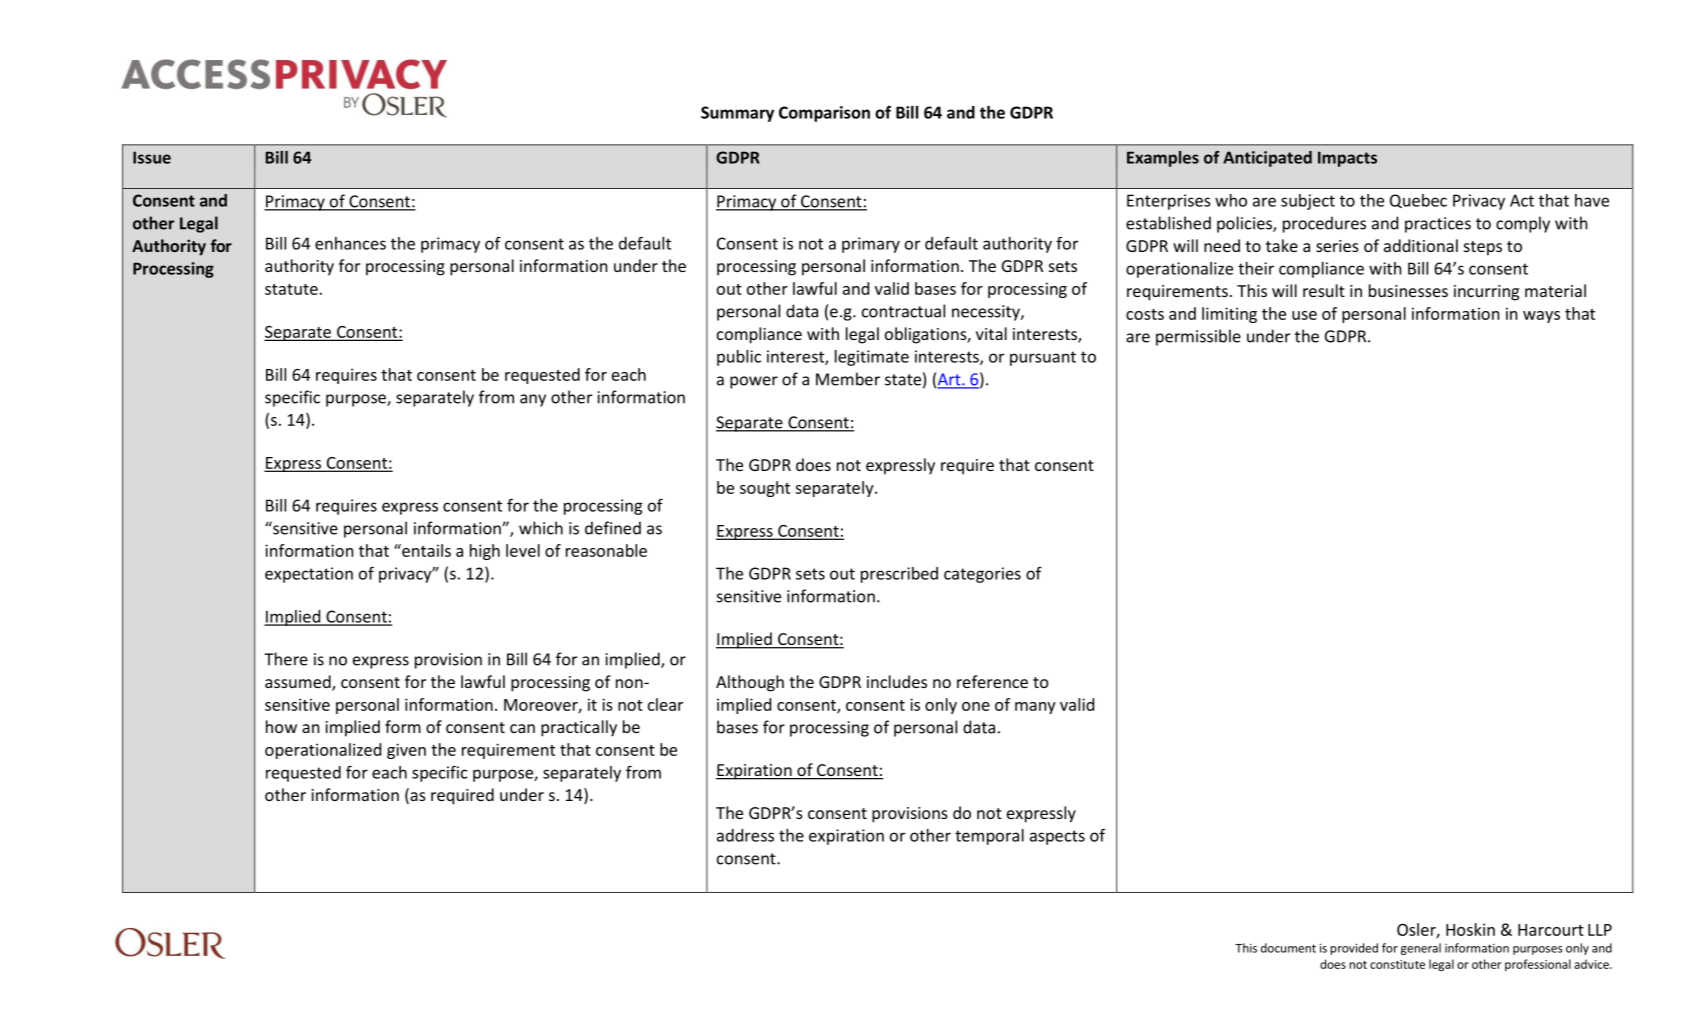  I want to click on general, so click(1421, 949).
